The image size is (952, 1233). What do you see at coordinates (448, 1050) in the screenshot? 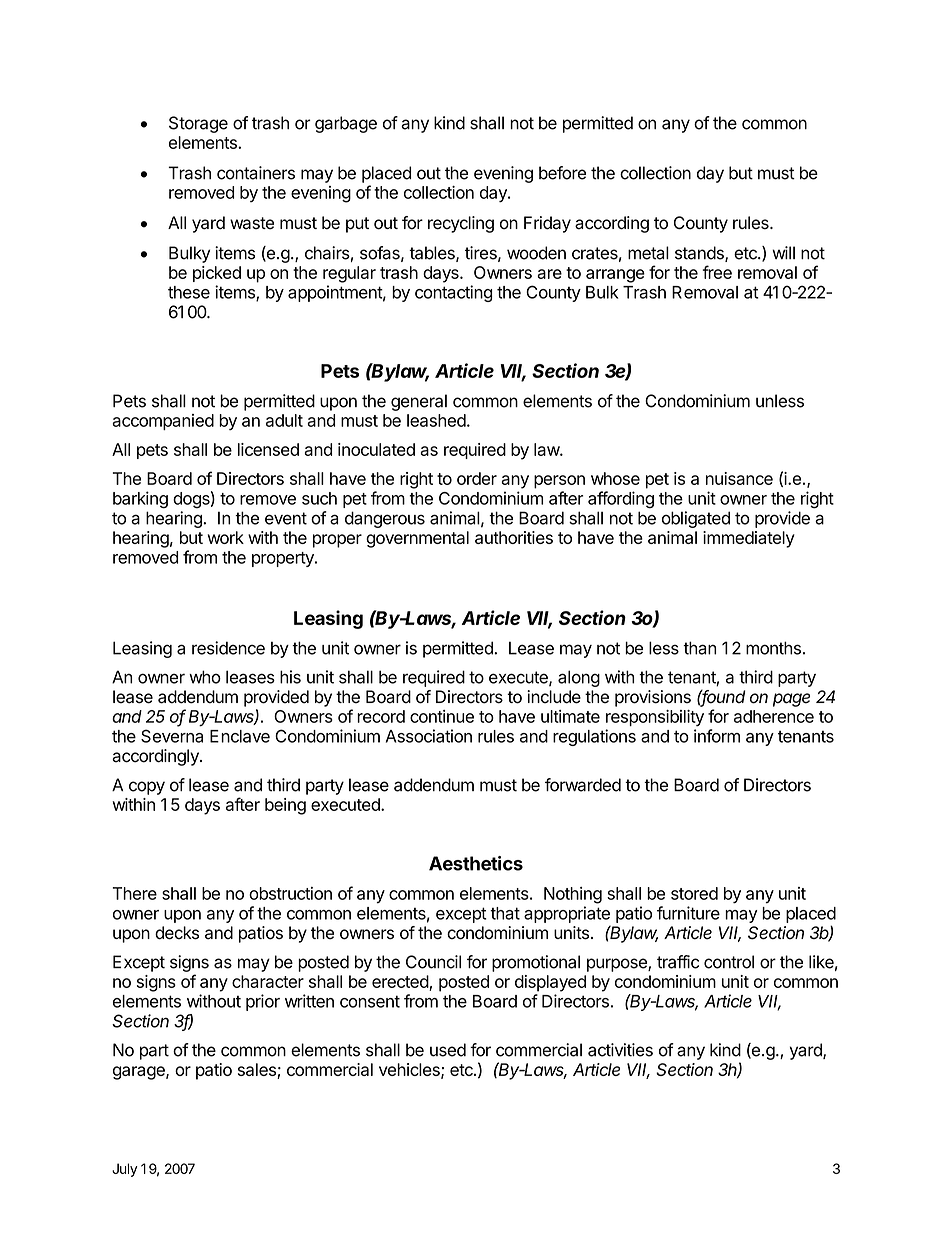
I see `used` at bounding box center [448, 1050].
